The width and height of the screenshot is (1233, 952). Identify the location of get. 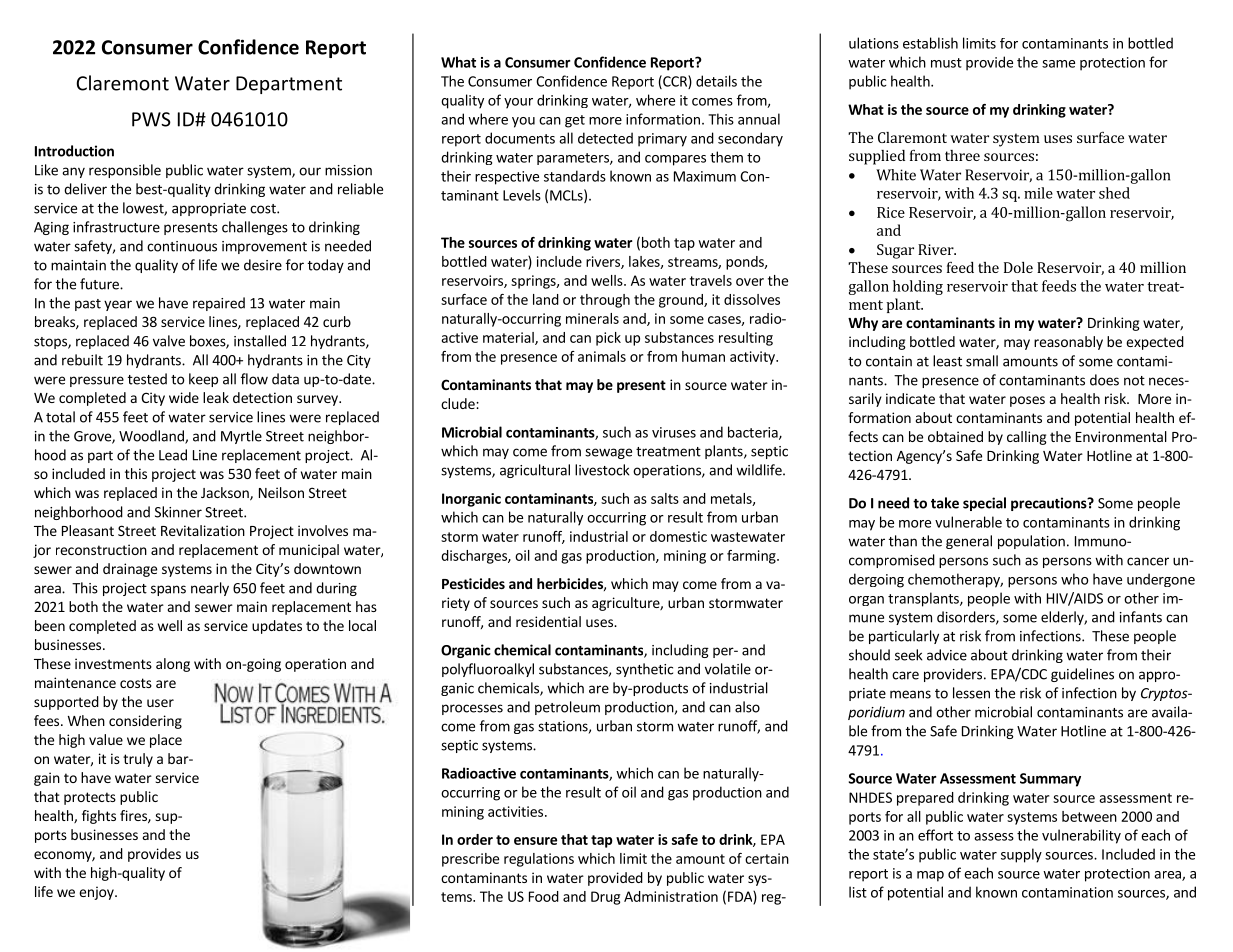
(575, 121).
